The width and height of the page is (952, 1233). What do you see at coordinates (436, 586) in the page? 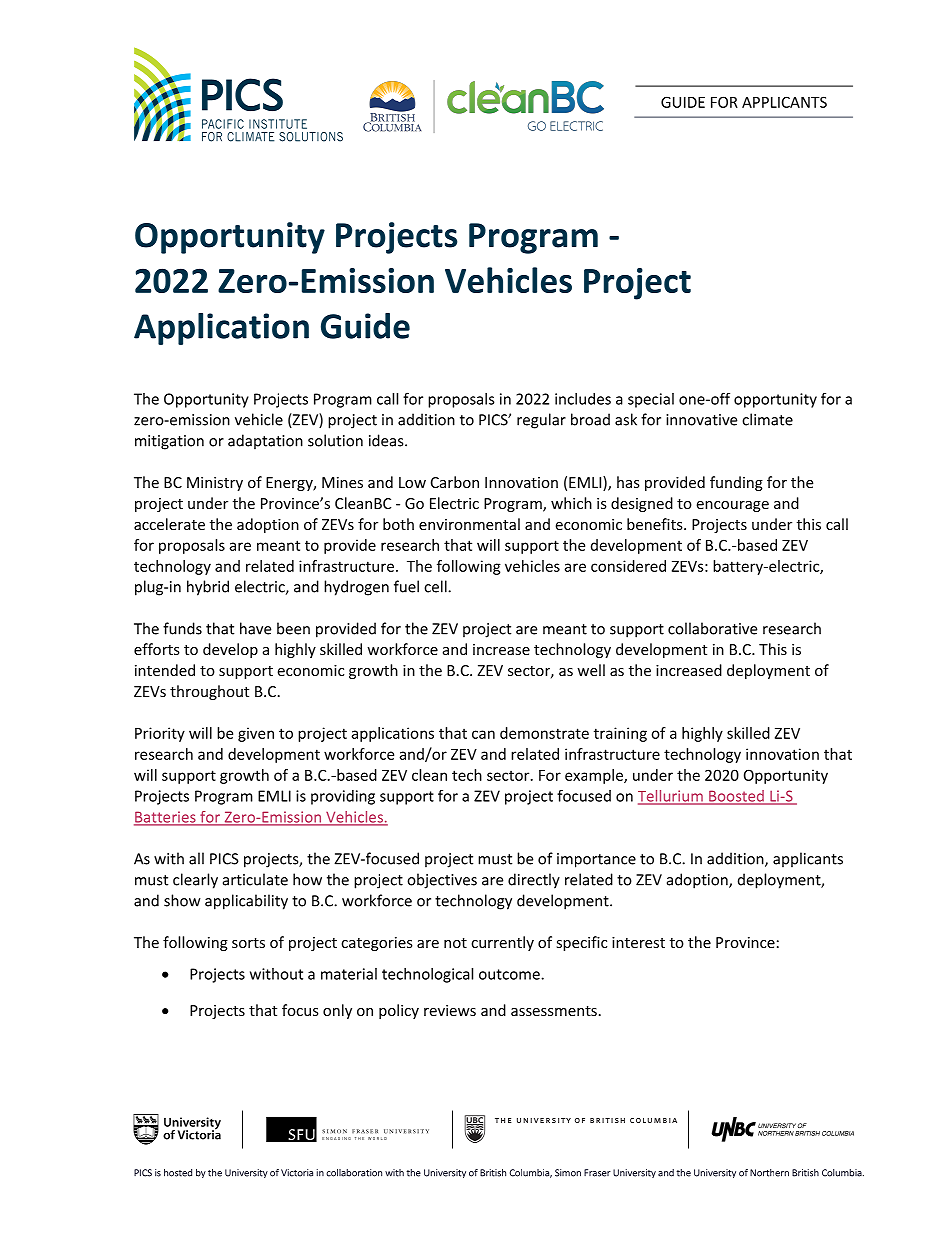
I see `cell` at bounding box center [436, 586].
